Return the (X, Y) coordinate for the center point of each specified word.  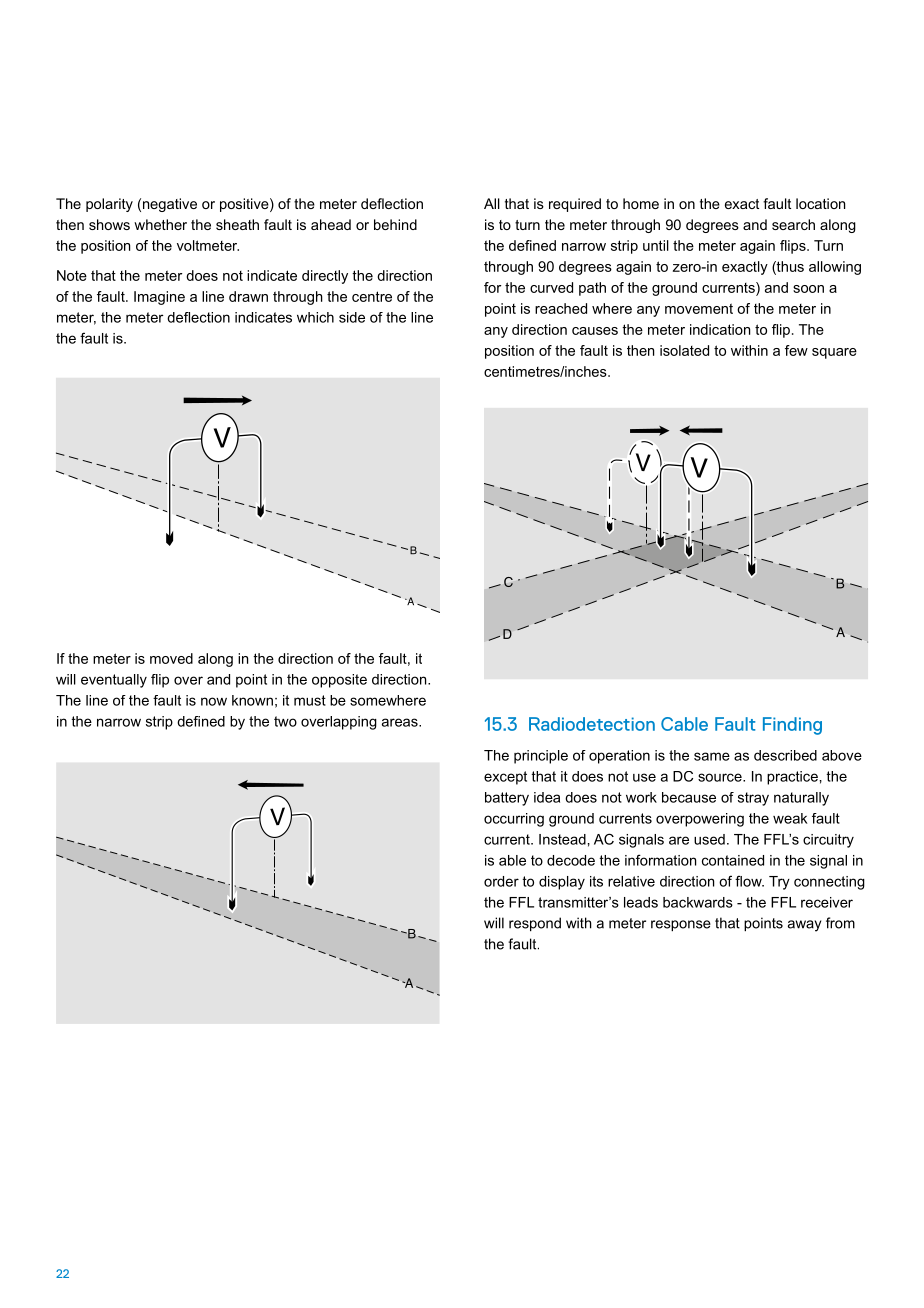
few (796, 350)
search (793, 224)
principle (541, 757)
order (501, 881)
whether (160, 224)
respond (535, 924)
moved (171, 658)
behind (395, 224)
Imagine (159, 298)
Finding (792, 726)
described (785, 755)
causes (595, 331)
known (252, 700)
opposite (339, 681)
